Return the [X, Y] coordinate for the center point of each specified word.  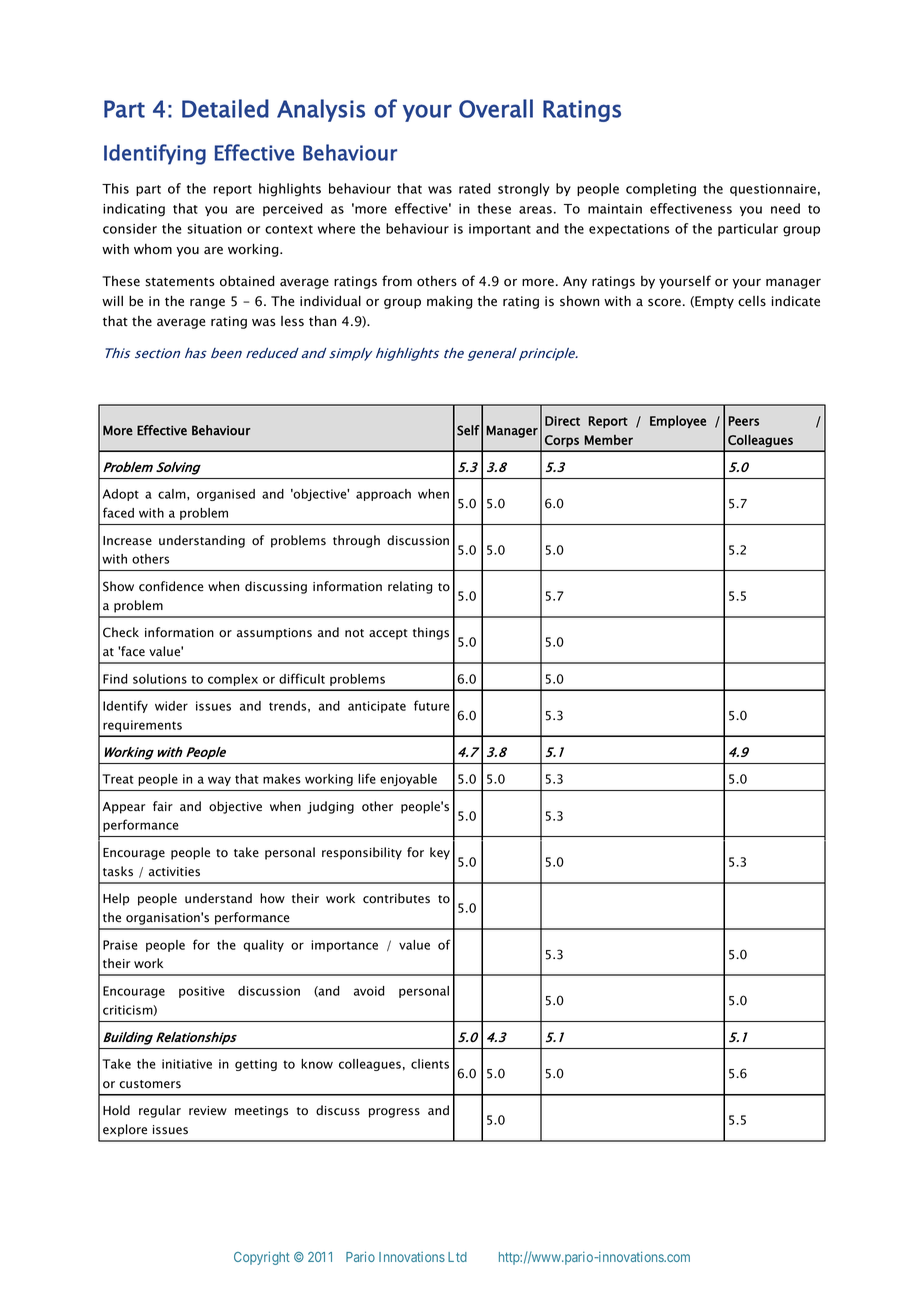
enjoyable [408, 780]
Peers [744, 421]
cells [752, 301]
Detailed [225, 108]
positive [202, 992]
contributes [396, 898]
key [440, 853]
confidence [171, 586]
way [219, 781]
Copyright [262, 1258]
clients [430, 1064]
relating [410, 587]
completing [661, 190]
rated [475, 188]
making [450, 302]
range [207, 303]
